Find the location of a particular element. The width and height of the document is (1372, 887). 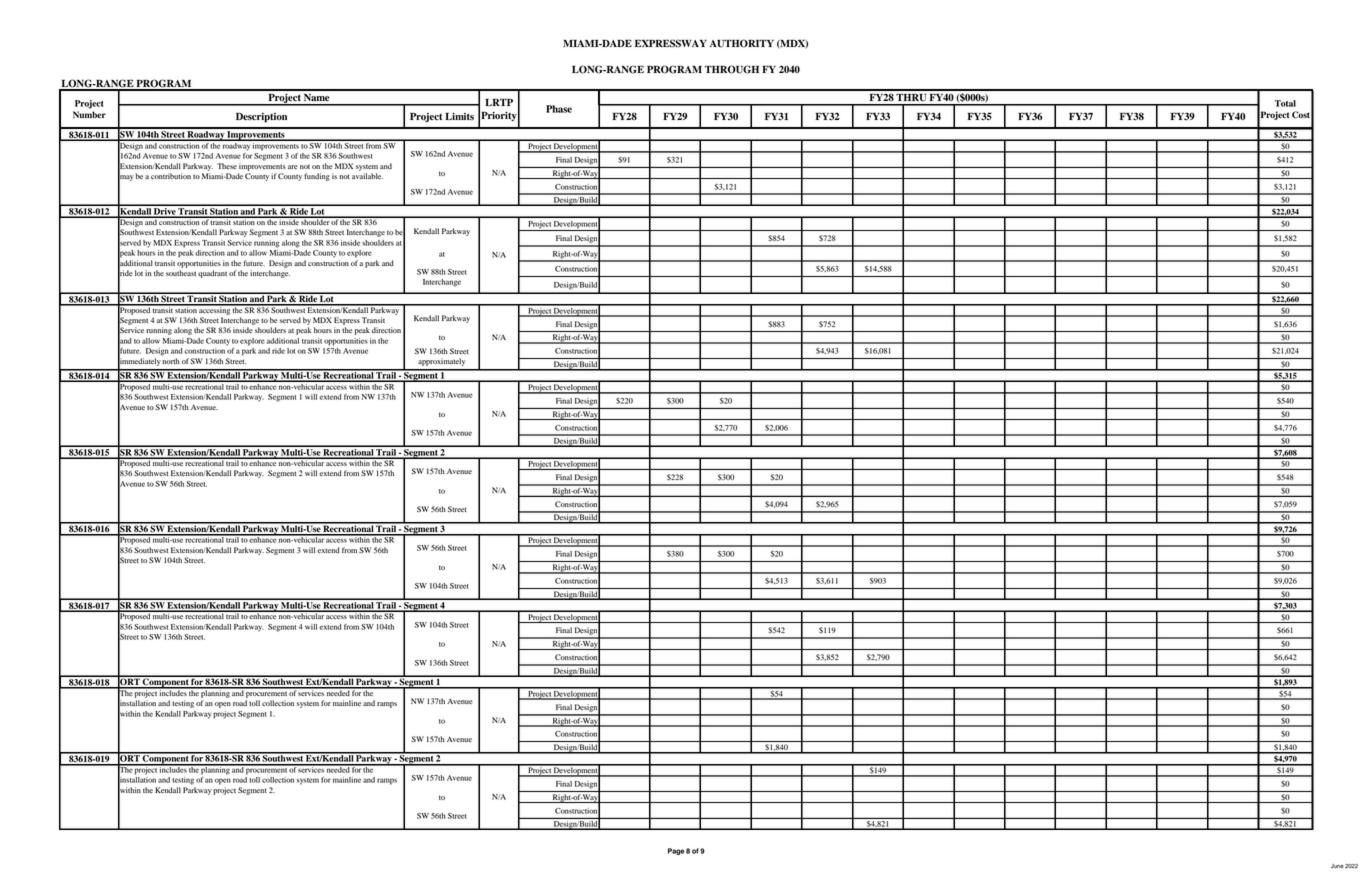

quadrant is located at coordinates (212, 274).
